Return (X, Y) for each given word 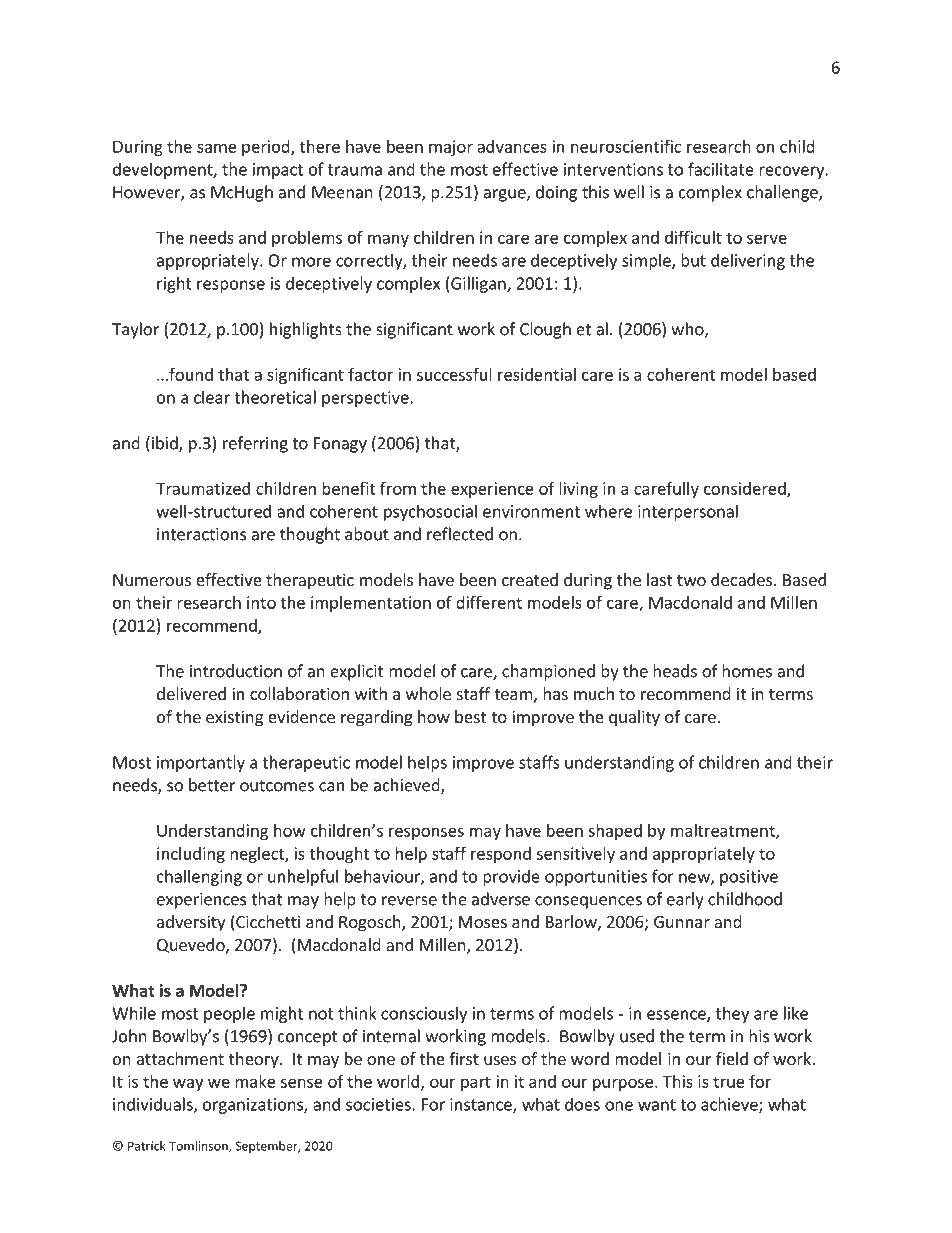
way (188, 1084)
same (217, 148)
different (489, 602)
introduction (236, 671)
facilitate (721, 169)
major (451, 148)
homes (747, 671)
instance (482, 1105)
